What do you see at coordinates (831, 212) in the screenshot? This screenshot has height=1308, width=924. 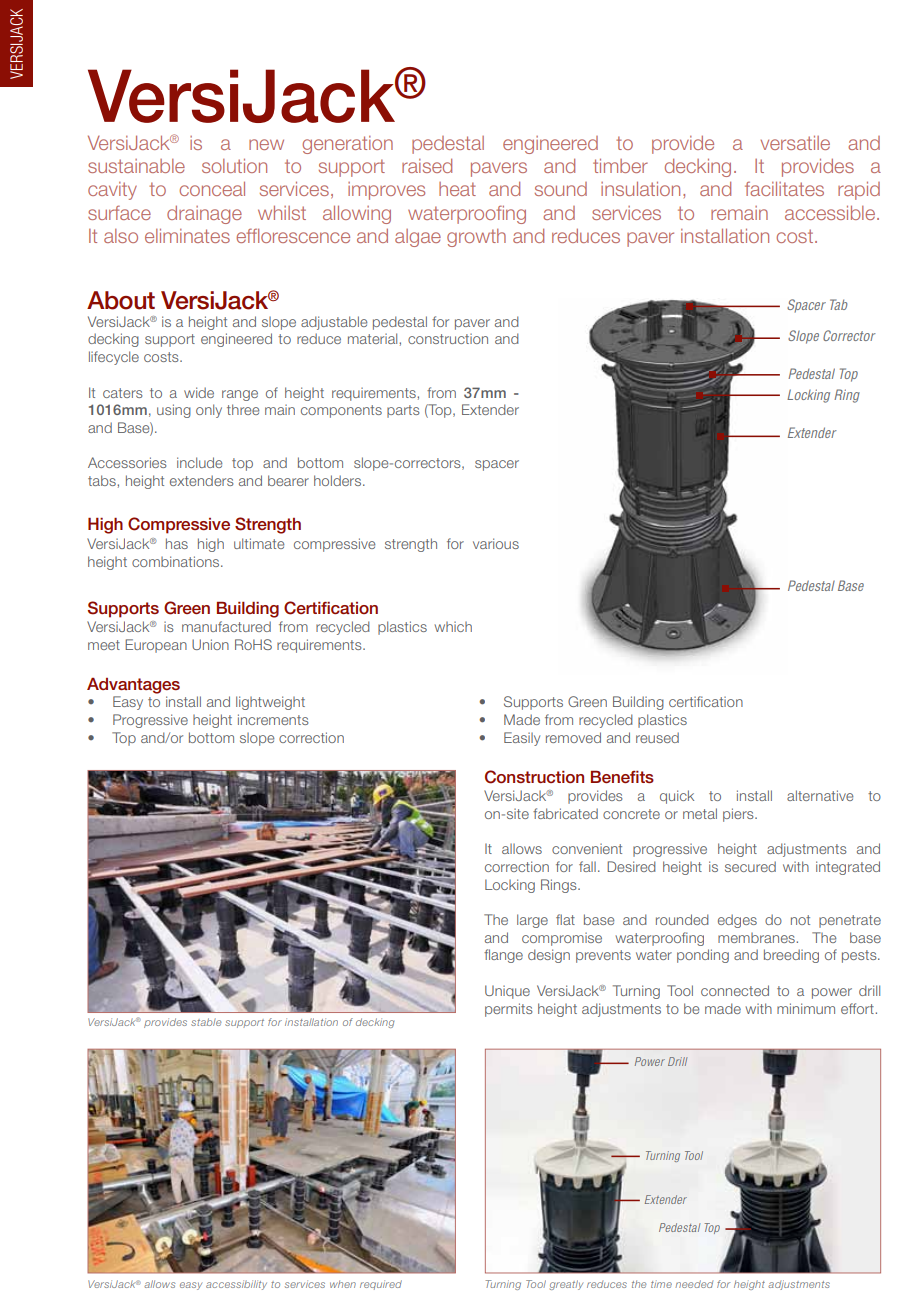 I see `accessible` at bounding box center [831, 212].
